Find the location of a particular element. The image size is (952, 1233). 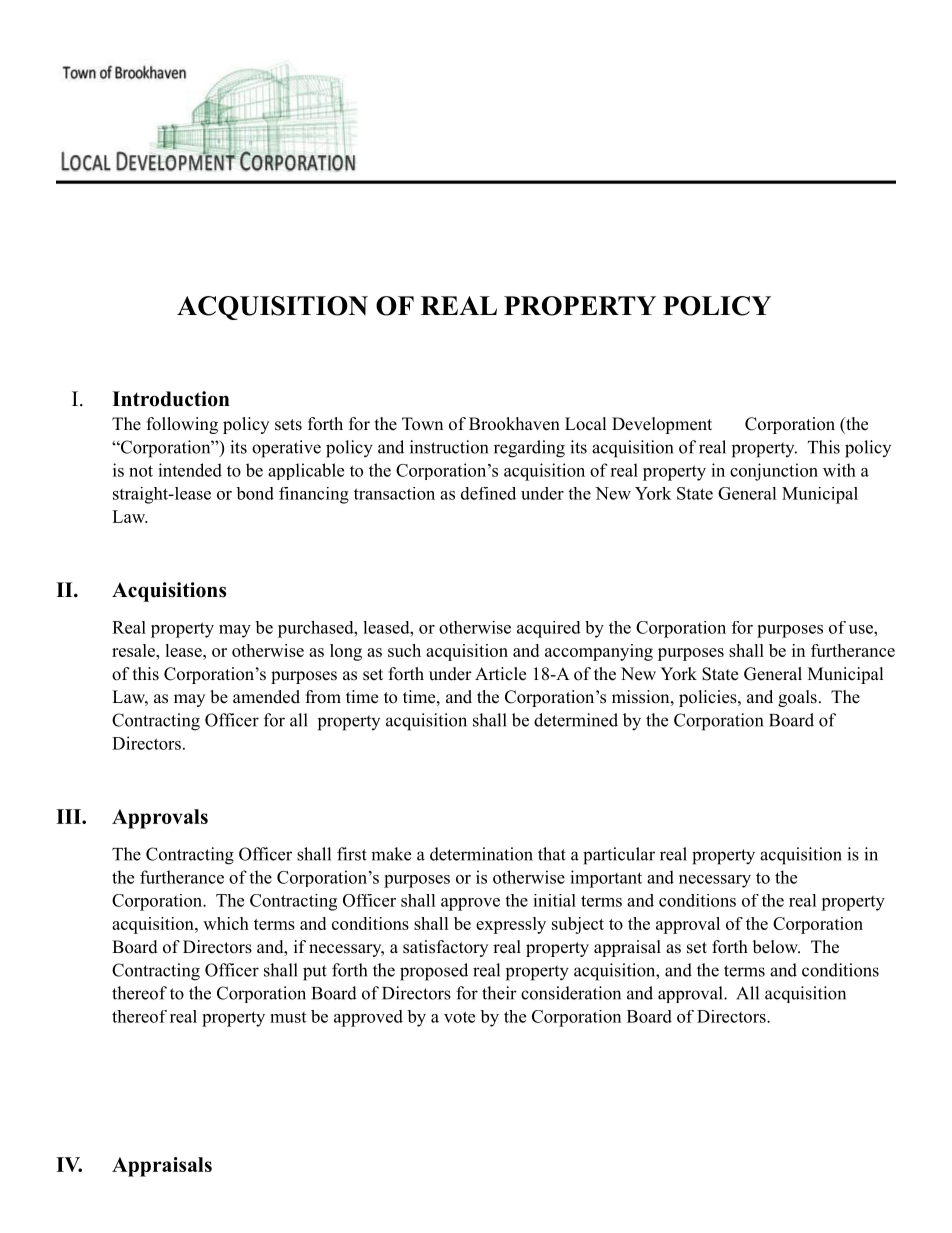

important is located at coordinates (606, 879).
